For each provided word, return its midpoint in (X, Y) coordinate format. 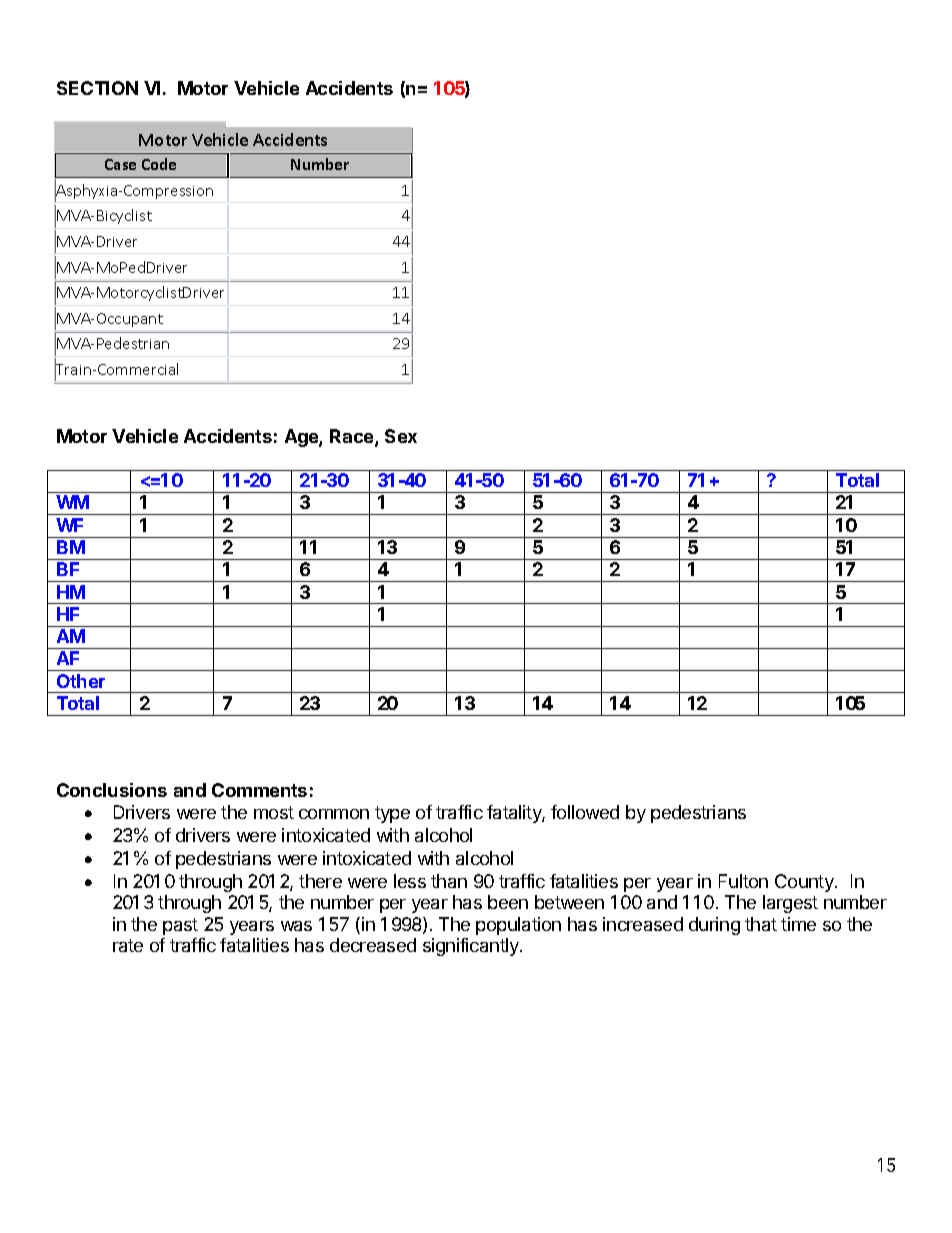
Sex (401, 436)
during (714, 926)
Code (159, 164)
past (180, 926)
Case (120, 164)
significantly (472, 947)
